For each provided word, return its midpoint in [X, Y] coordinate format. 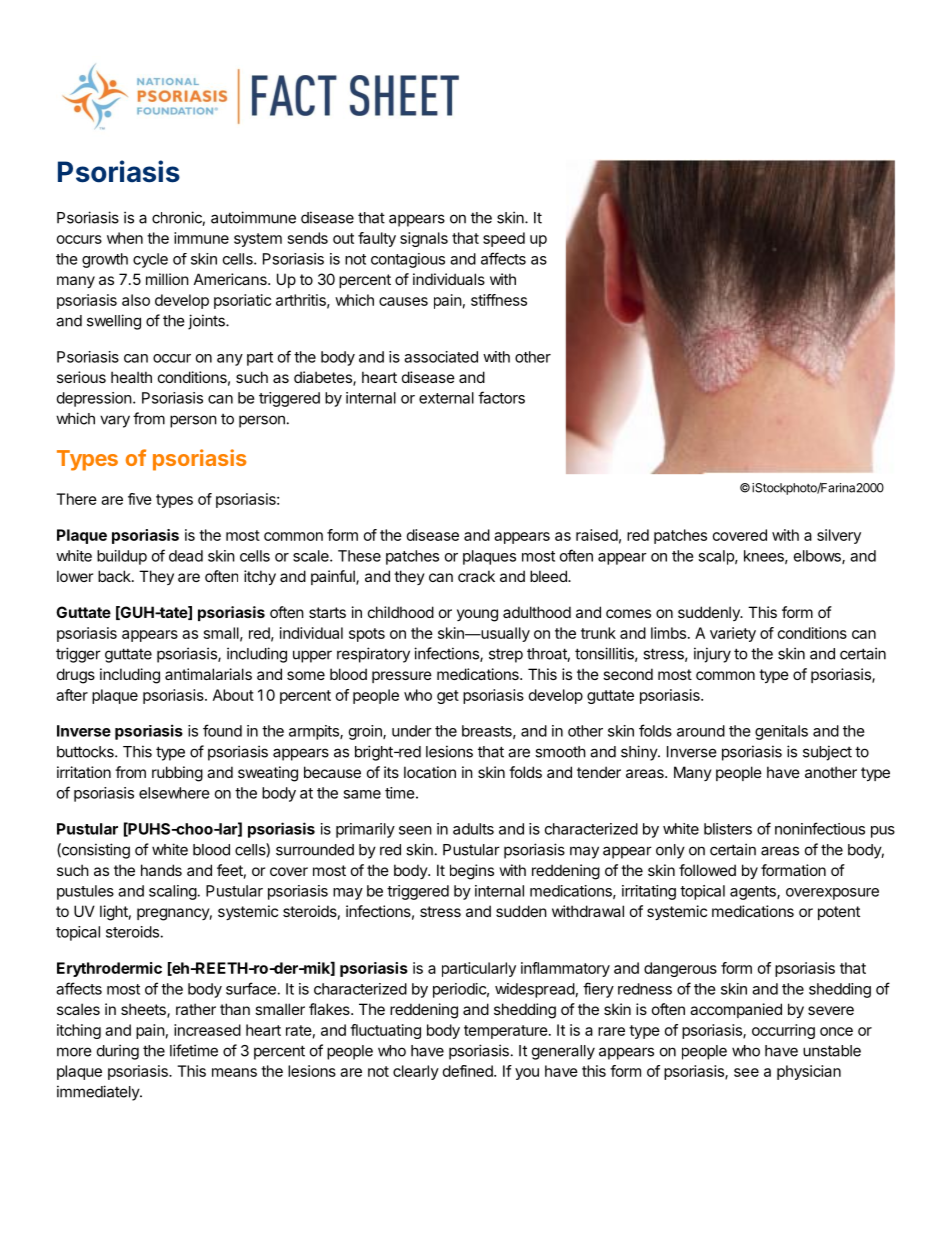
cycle [150, 260]
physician [809, 1072]
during [118, 1052]
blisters [728, 829]
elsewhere [174, 793]
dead [186, 556]
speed [504, 239]
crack [476, 576]
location [430, 772]
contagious [408, 260]
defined [469, 1071]
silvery [839, 536]
